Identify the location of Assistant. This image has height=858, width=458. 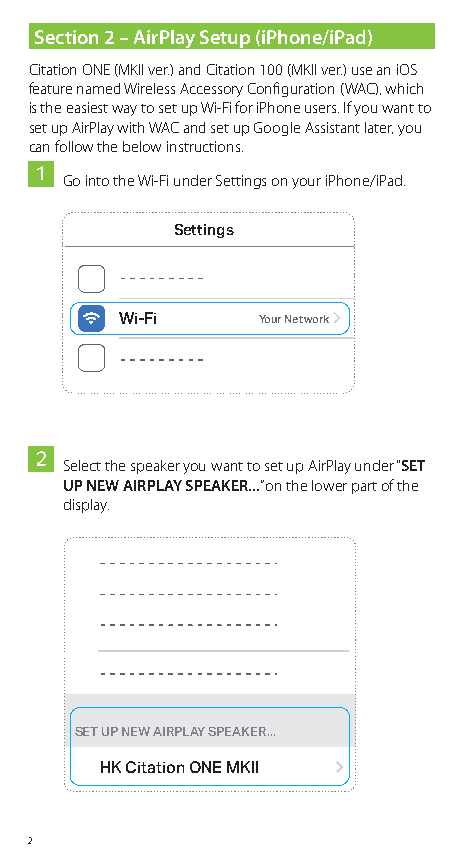
(332, 127).
